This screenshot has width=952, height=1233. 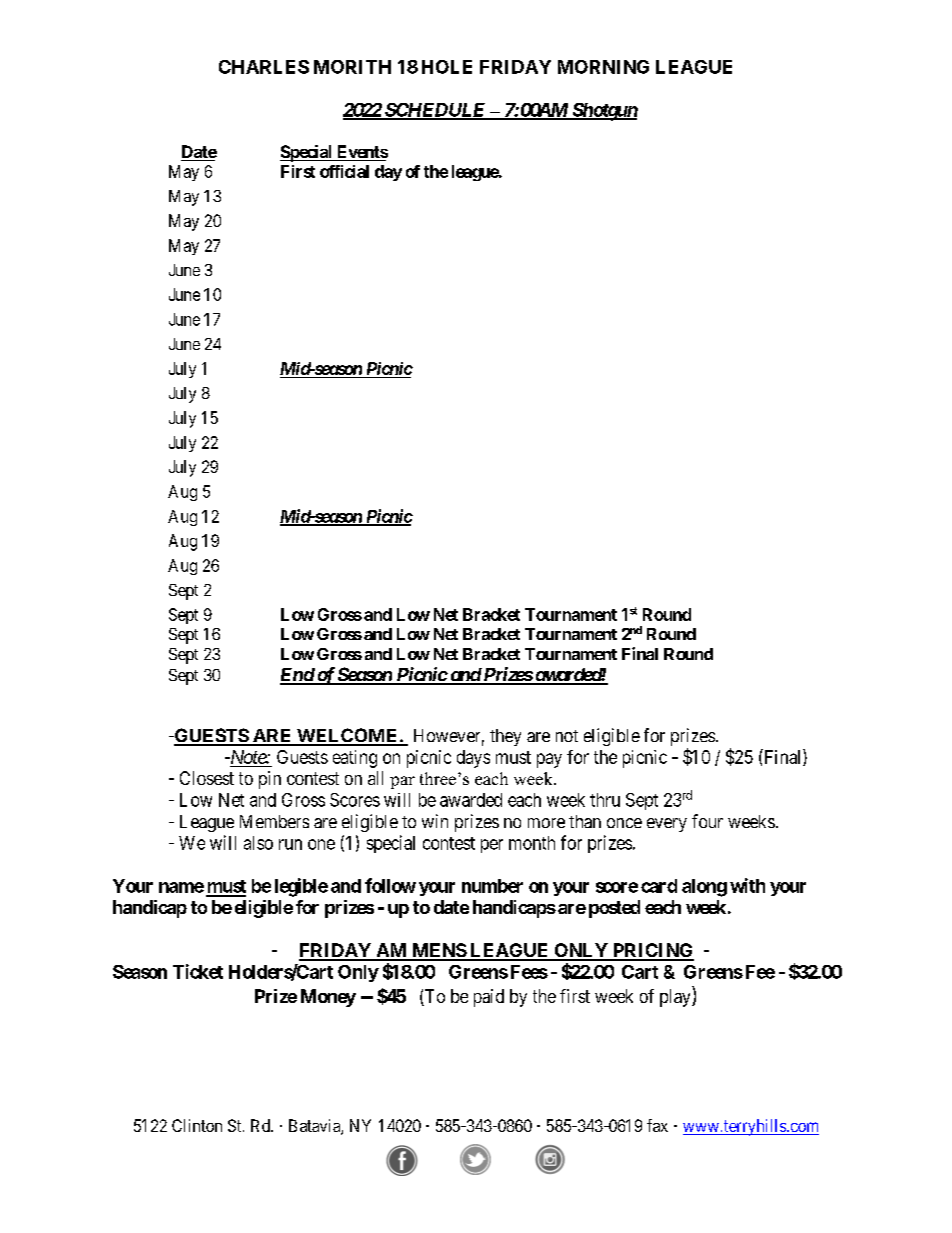 I want to click on they, so click(x=505, y=737).
